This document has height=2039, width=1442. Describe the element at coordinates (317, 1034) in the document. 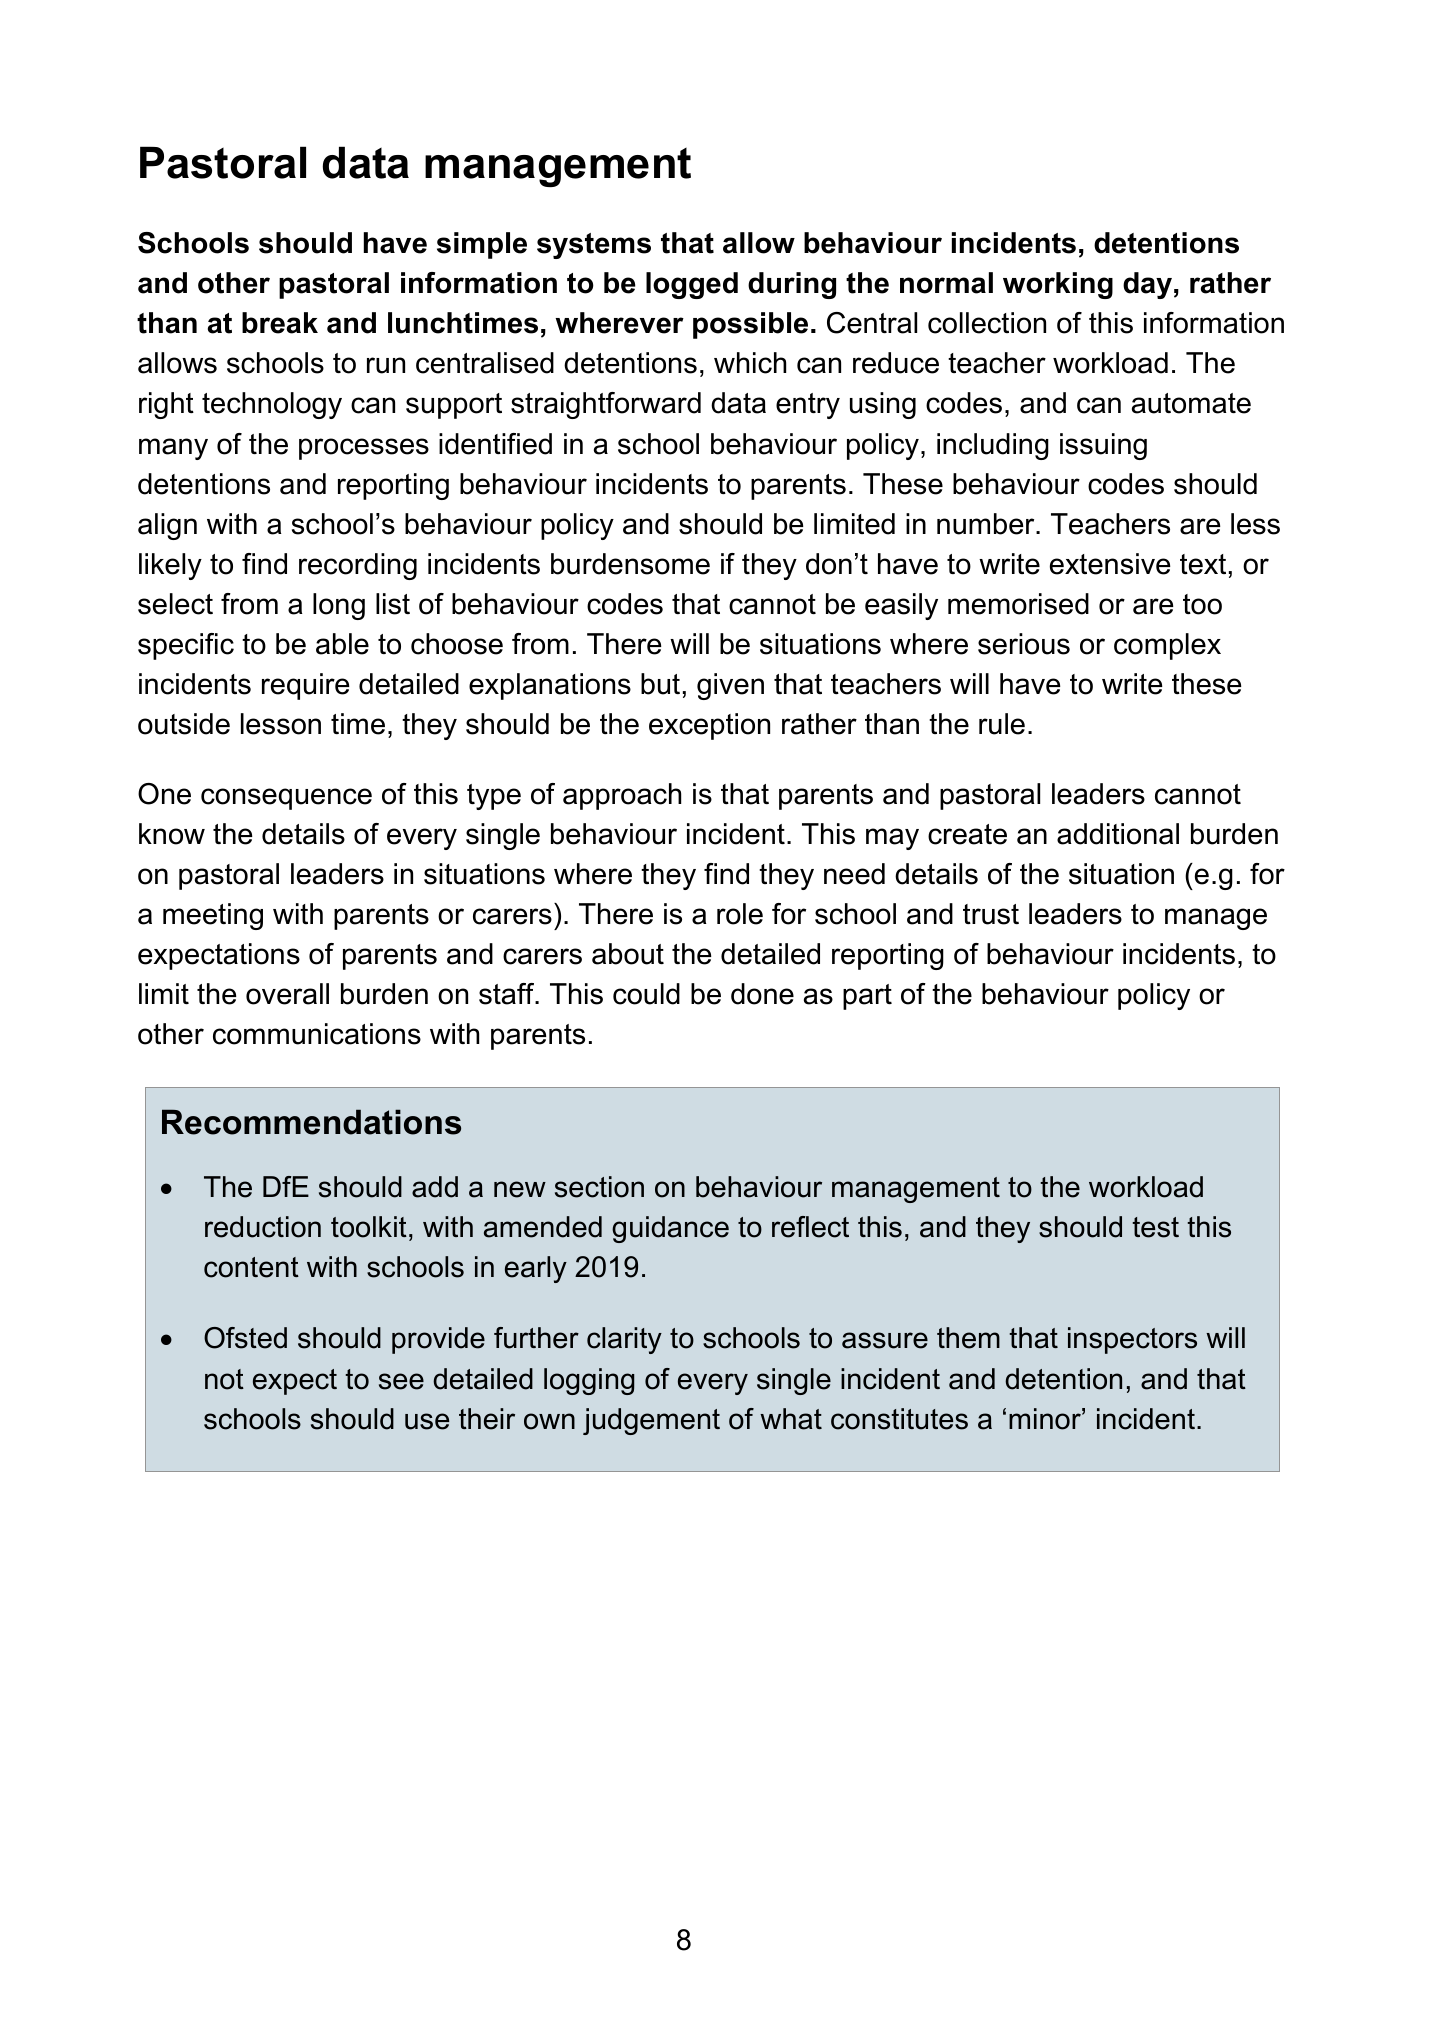

I see `communications` at that location.
